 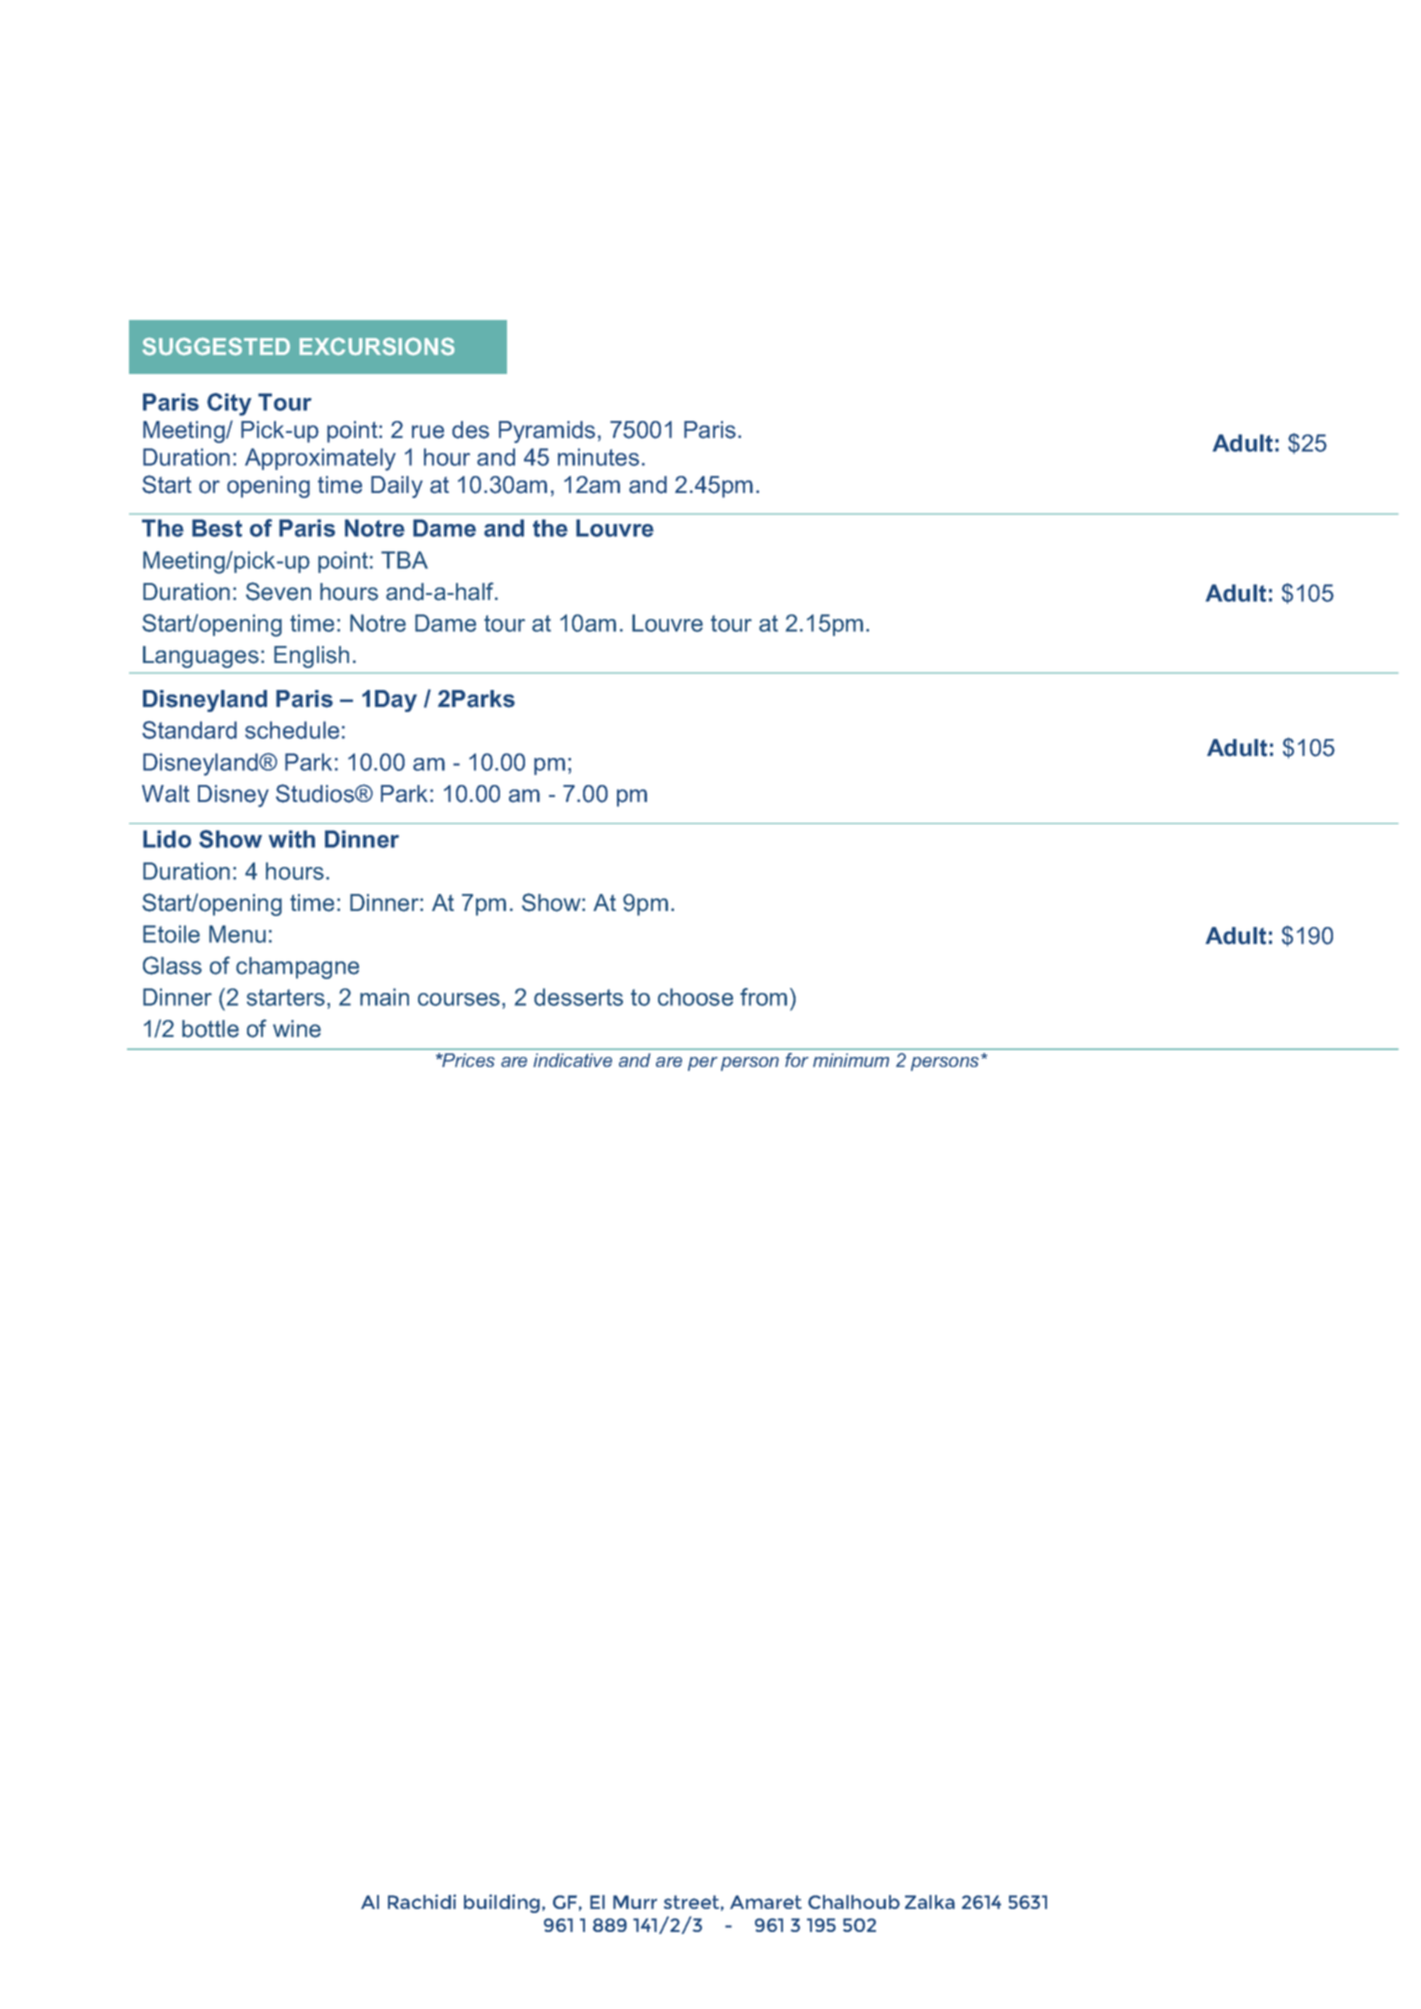 I want to click on for, so click(x=797, y=1060).
